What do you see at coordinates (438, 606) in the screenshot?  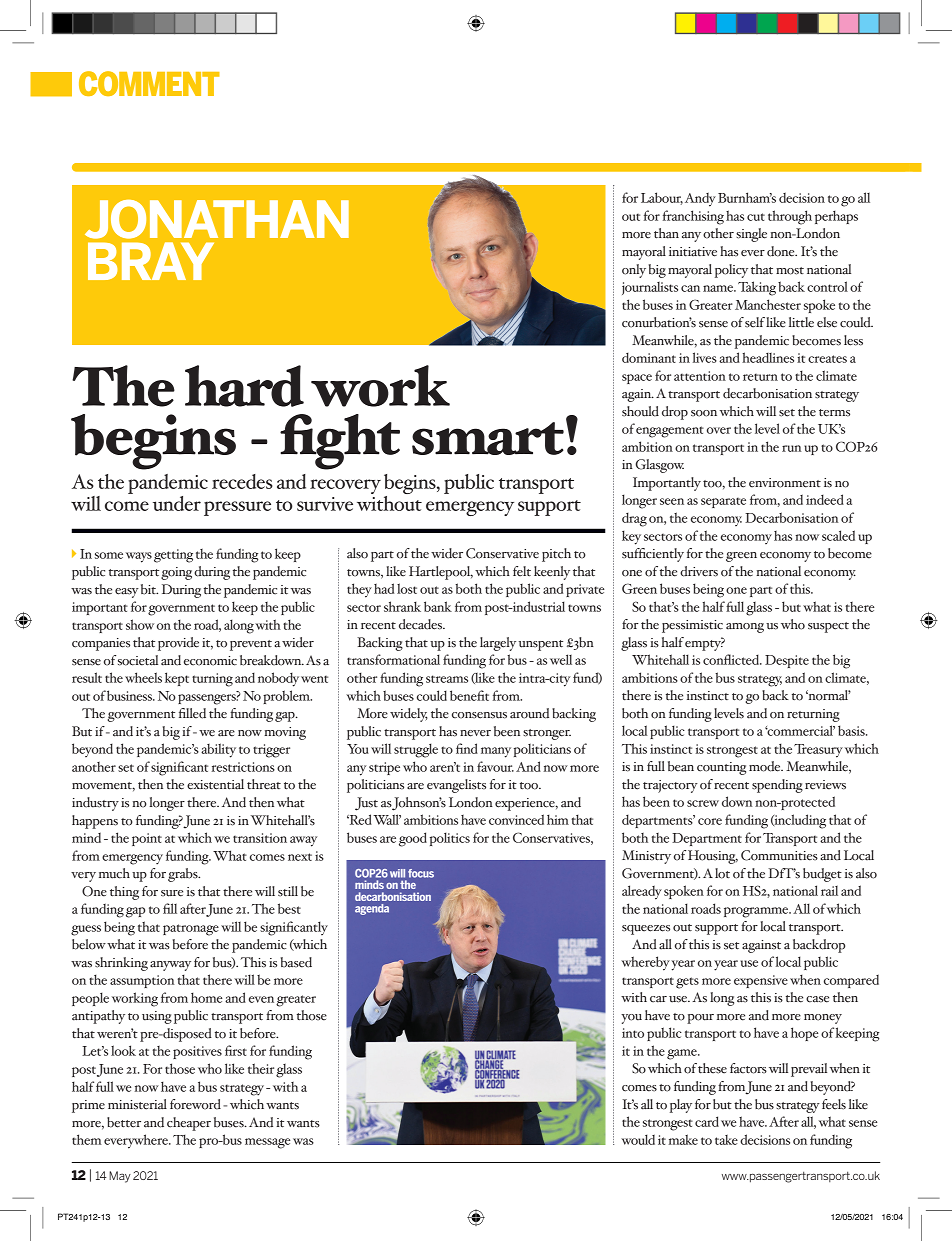 I see `bank` at bounding box center [438, 606].
